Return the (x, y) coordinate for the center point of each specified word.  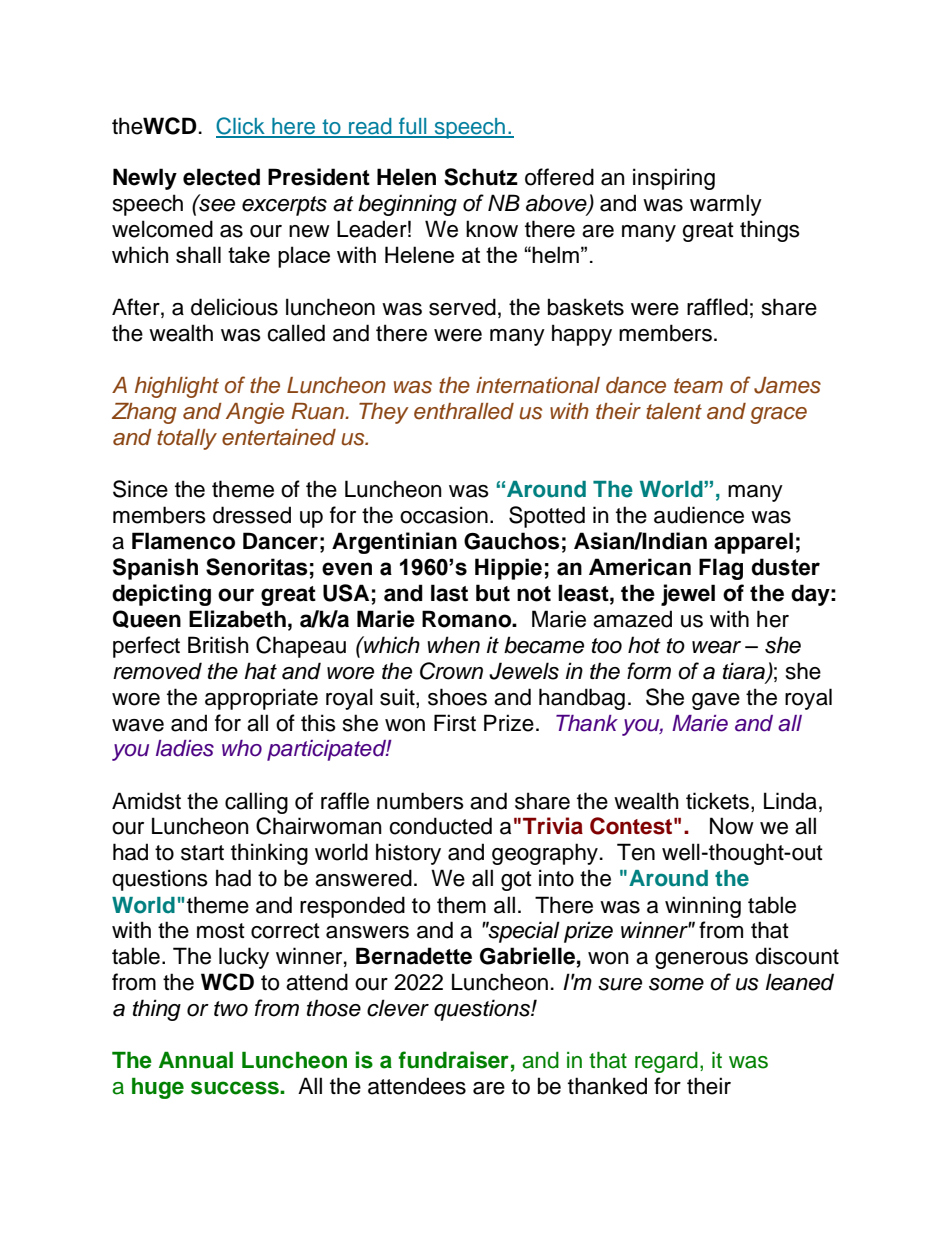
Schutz (481, 177)
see (216, 204)
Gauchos (511, 541)
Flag (721, 569)
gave (716, 701)
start (202, 853)
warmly (726, 205)
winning (703, 907)
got (516, 881)
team (698, 386)
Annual (196, 1060)
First (455, 723)
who (242, 748)
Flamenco (183, 541)
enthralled (464, 411)
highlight (177, 387)
